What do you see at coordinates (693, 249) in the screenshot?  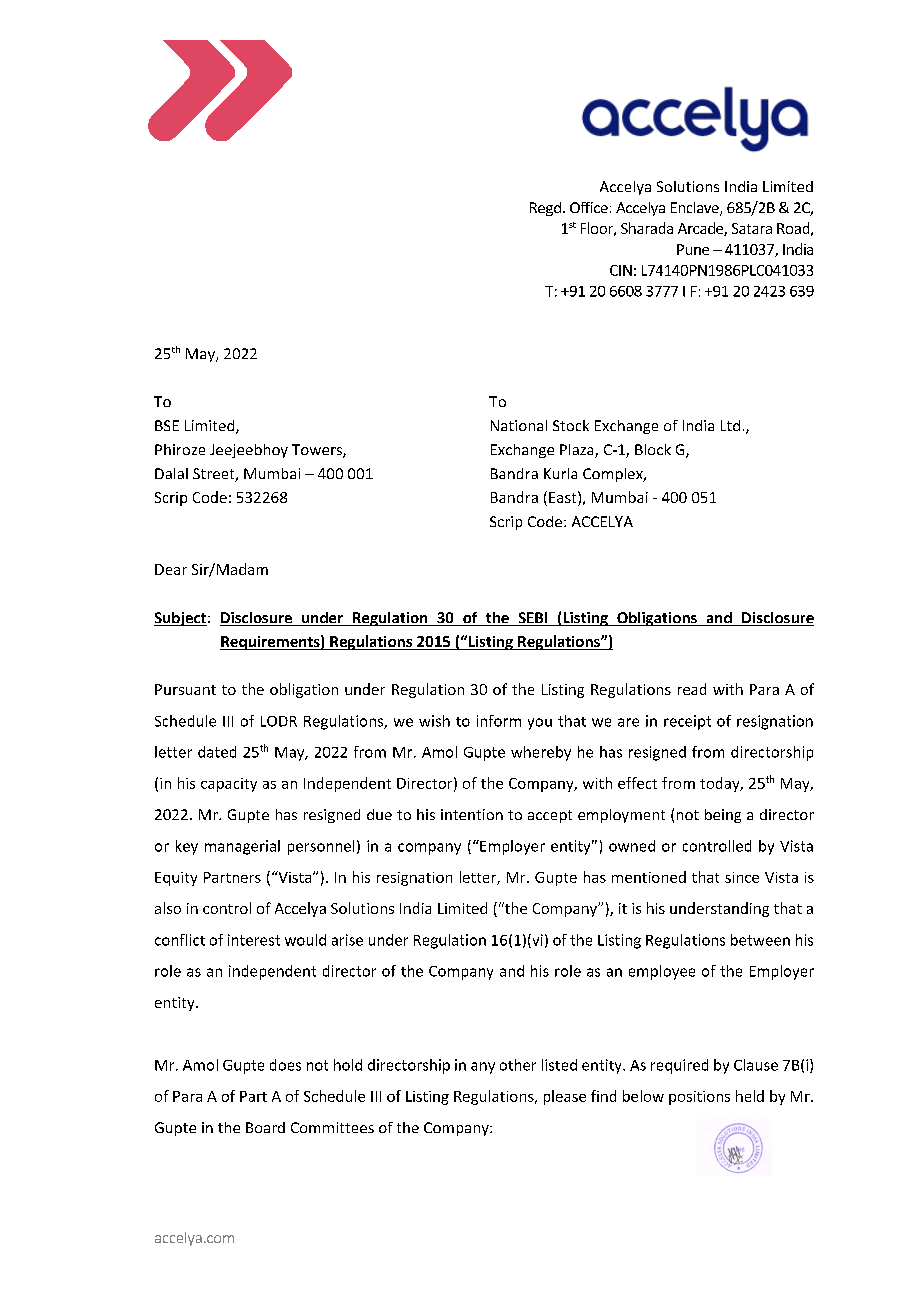 I see `Pune` at bounding box center [693, 249].
